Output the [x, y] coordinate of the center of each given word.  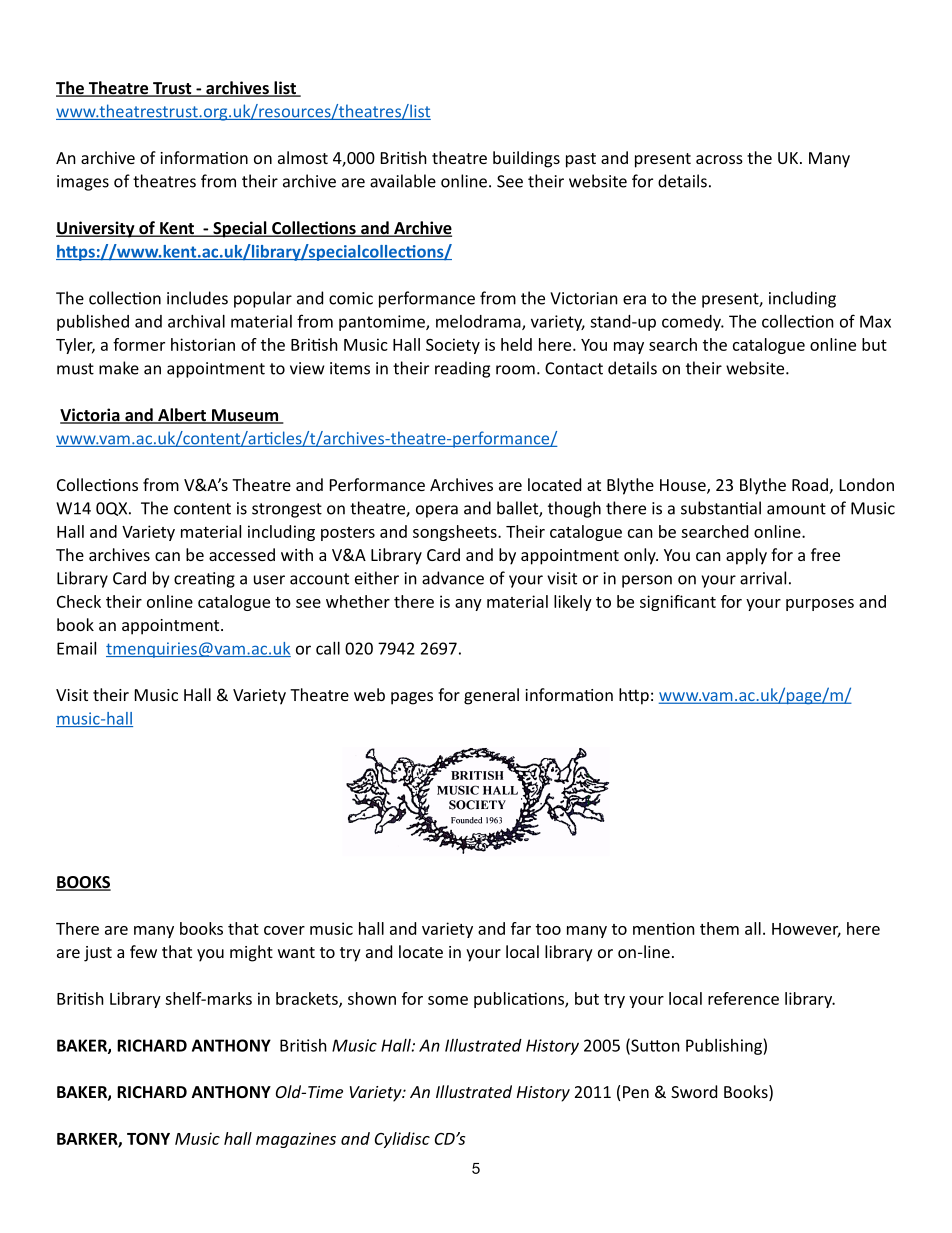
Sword [694, 1091]
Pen [636, 1092]
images [83, 183]
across [719, 159]
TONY [148, 1138]
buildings [526, 159]
